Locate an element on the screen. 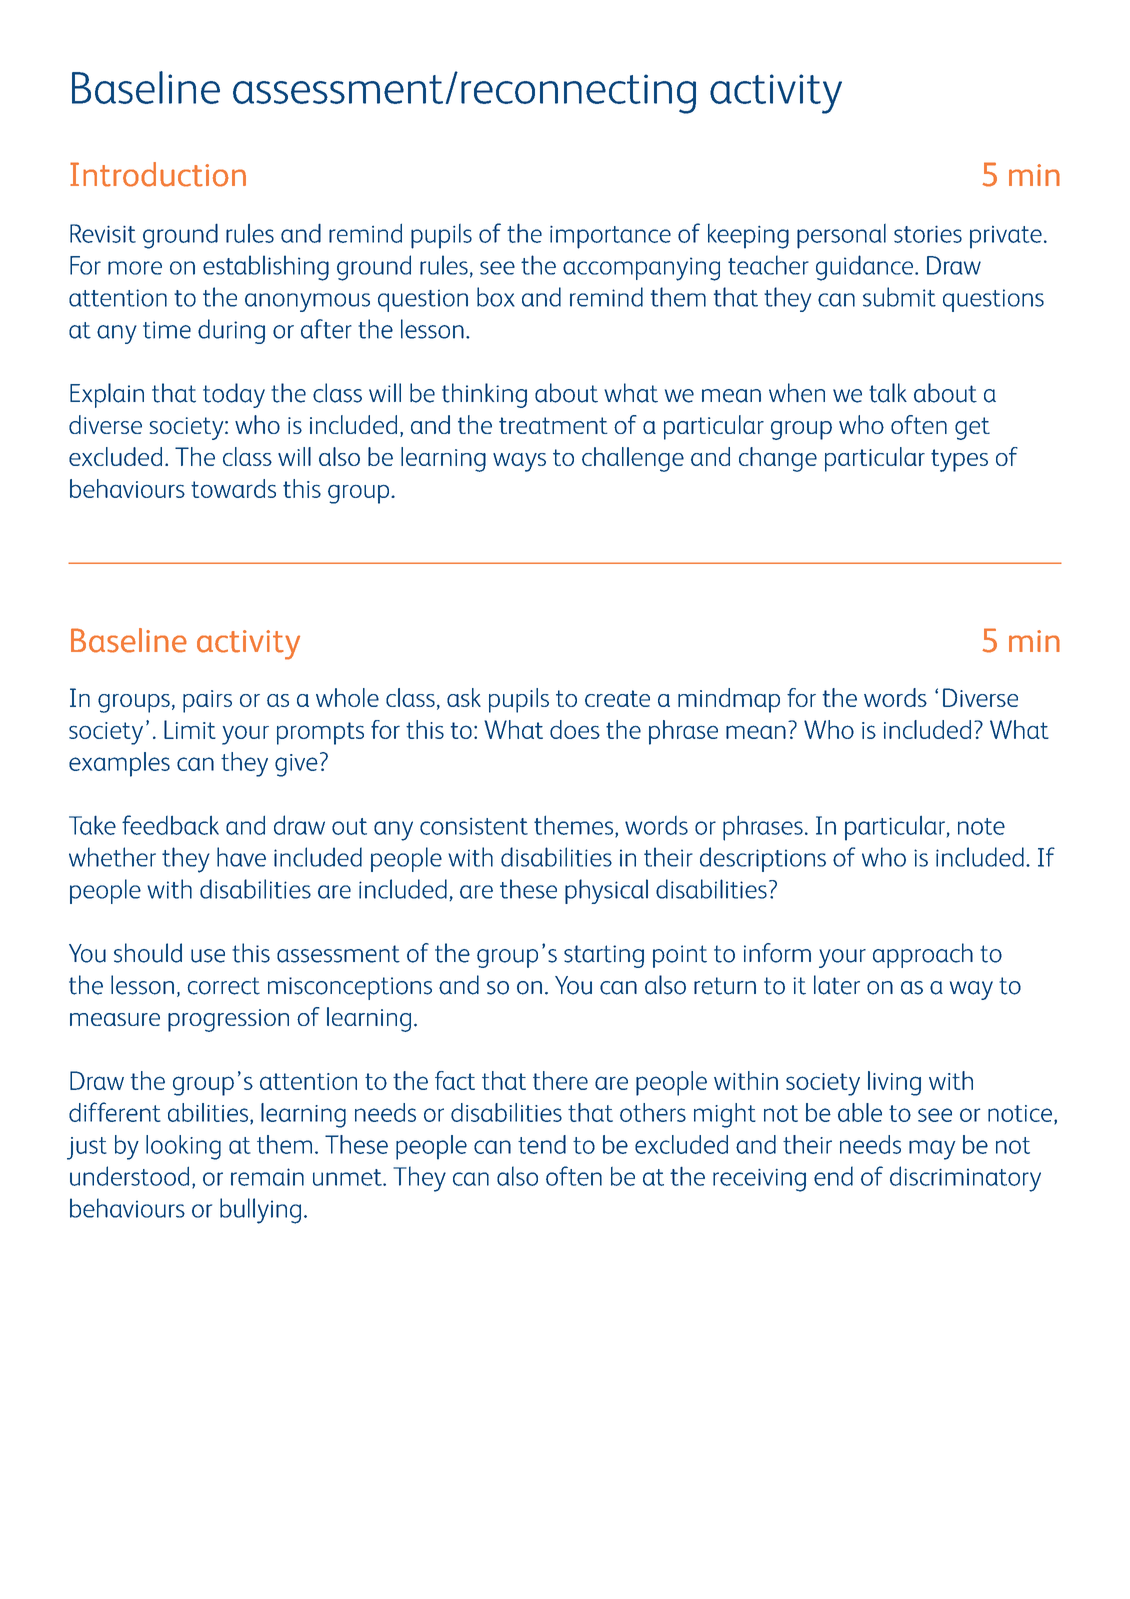  approach is located at coordinates (923, 955).
